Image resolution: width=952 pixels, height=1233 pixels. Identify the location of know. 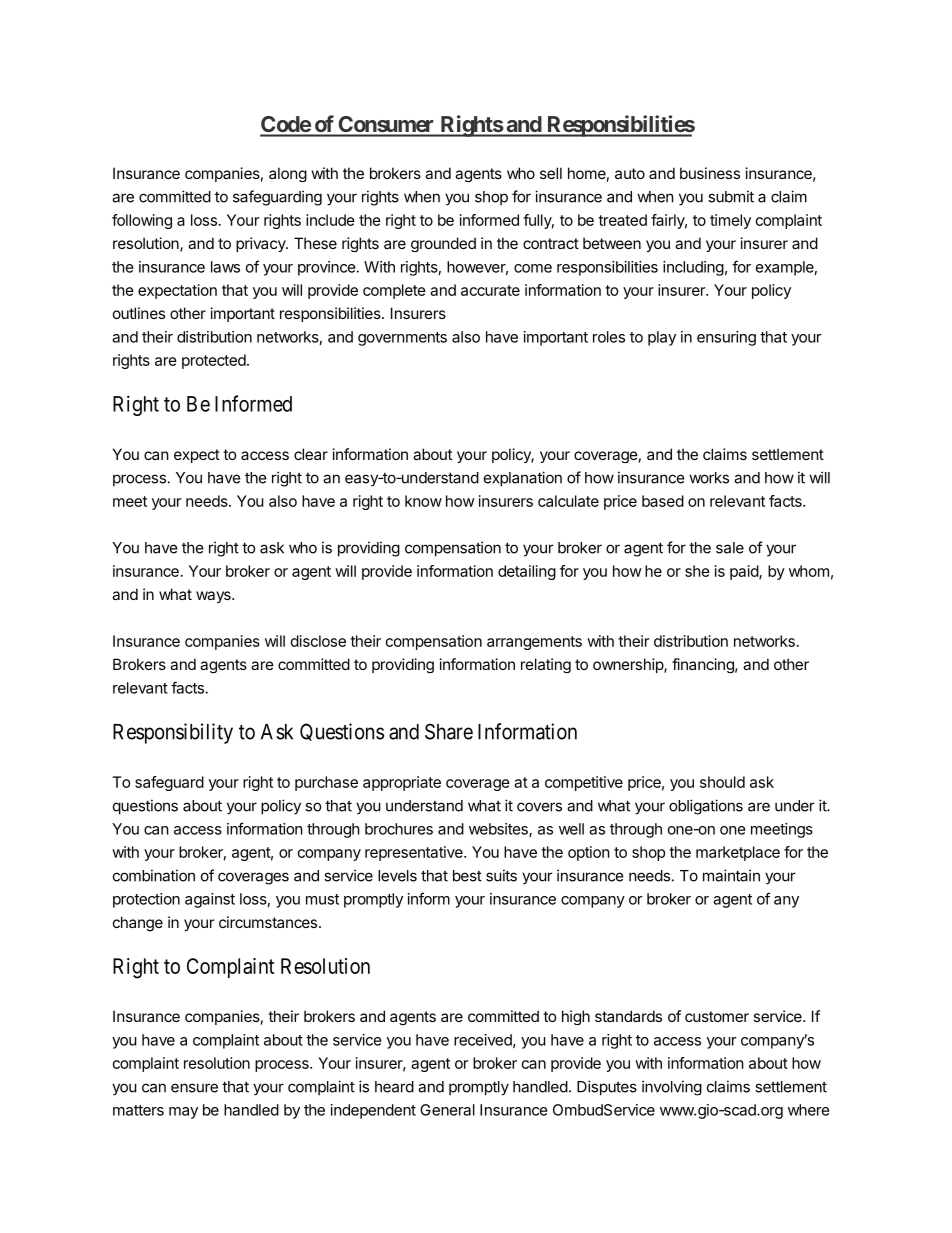
(423, 501).
